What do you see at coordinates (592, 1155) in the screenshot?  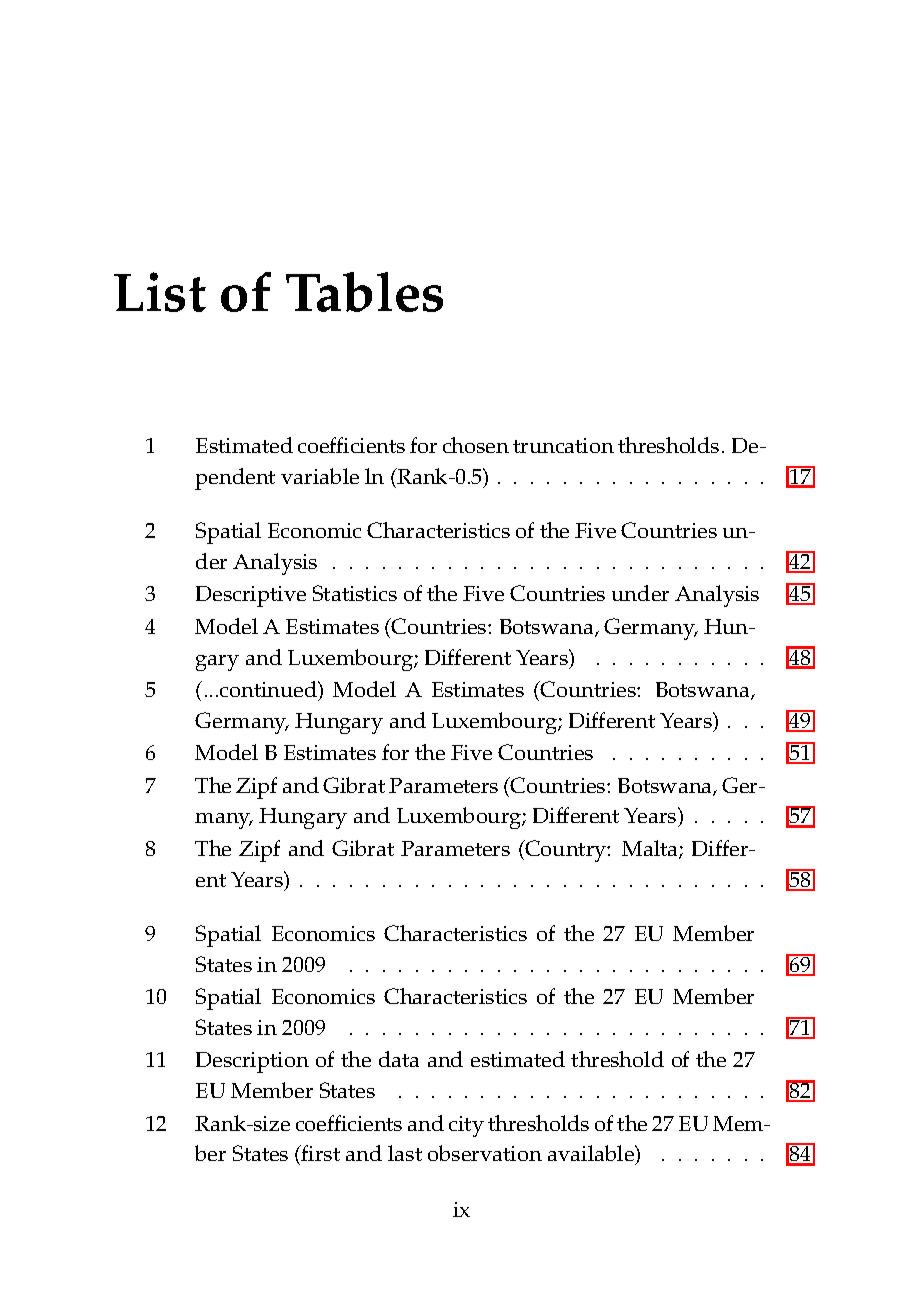 I see `available` at bounding box center [592, 1155].
